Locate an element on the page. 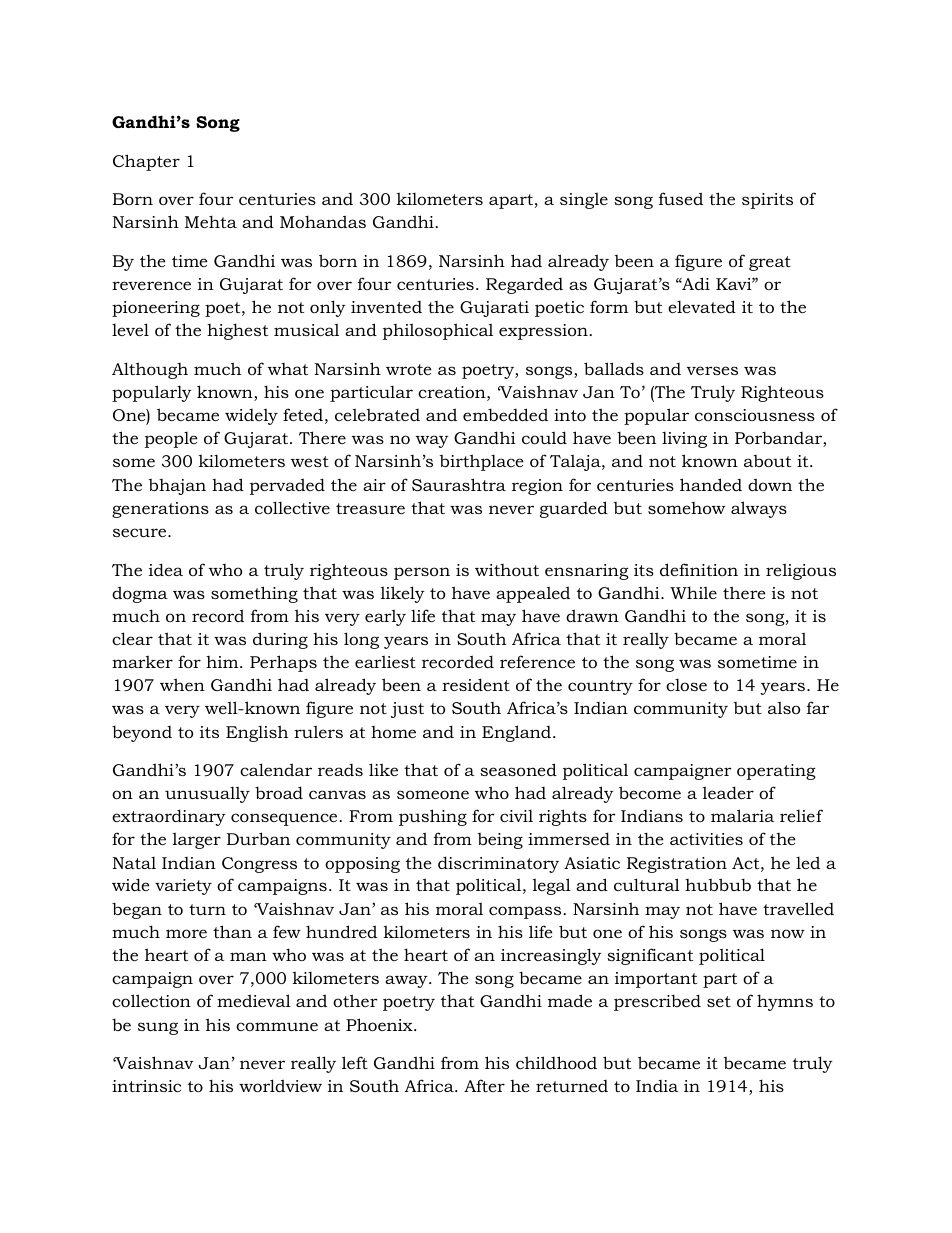  people is located at coordinates (171, 440).
